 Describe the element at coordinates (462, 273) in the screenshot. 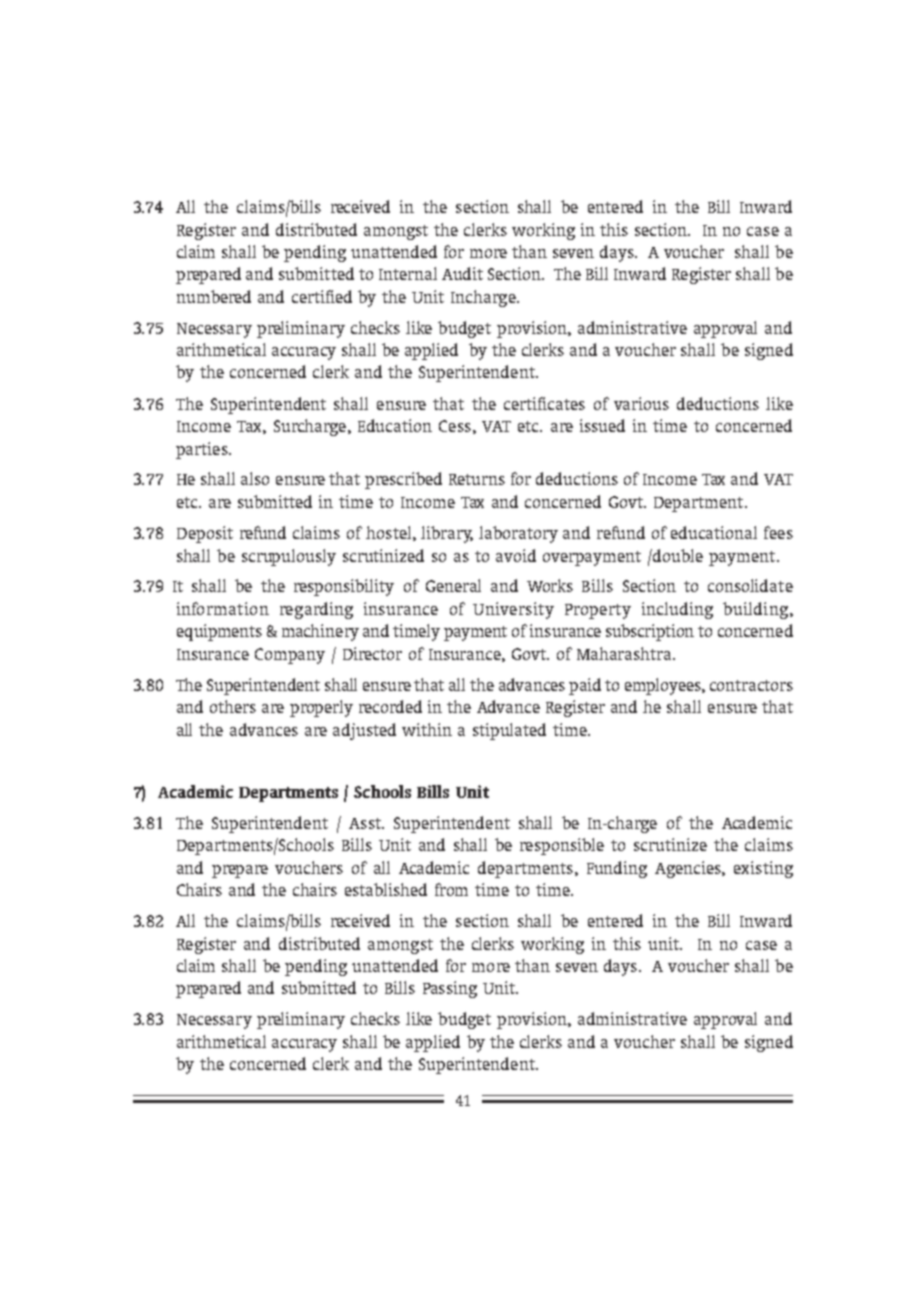

I see `Audit` at that location.
